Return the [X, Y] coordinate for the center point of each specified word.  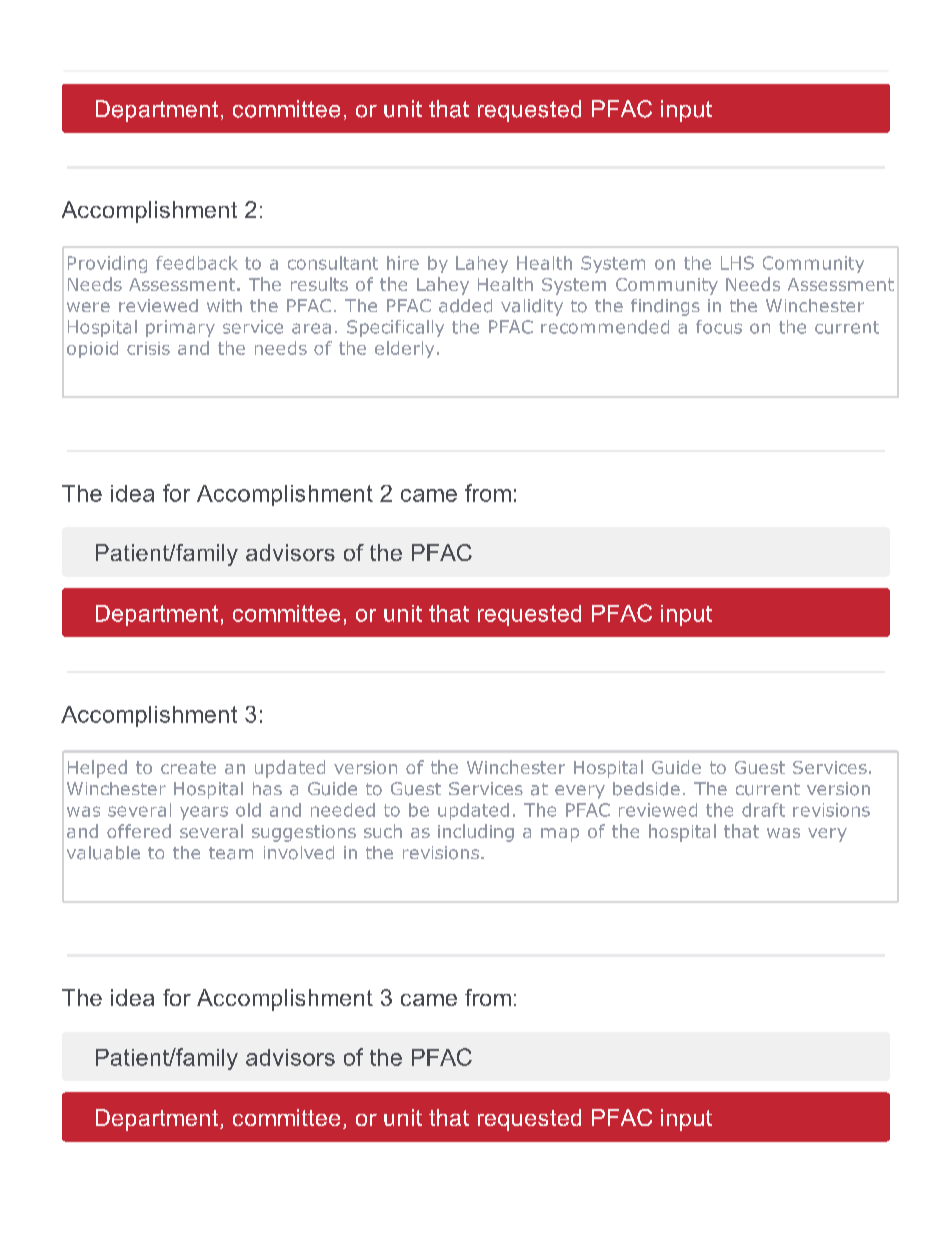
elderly [404, 349]
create [188, 767]
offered [139, 831]
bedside [646, 789]
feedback [197, 263]
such [383, 831]
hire [403, 263]
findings [665, 307]
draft [763, 810]
